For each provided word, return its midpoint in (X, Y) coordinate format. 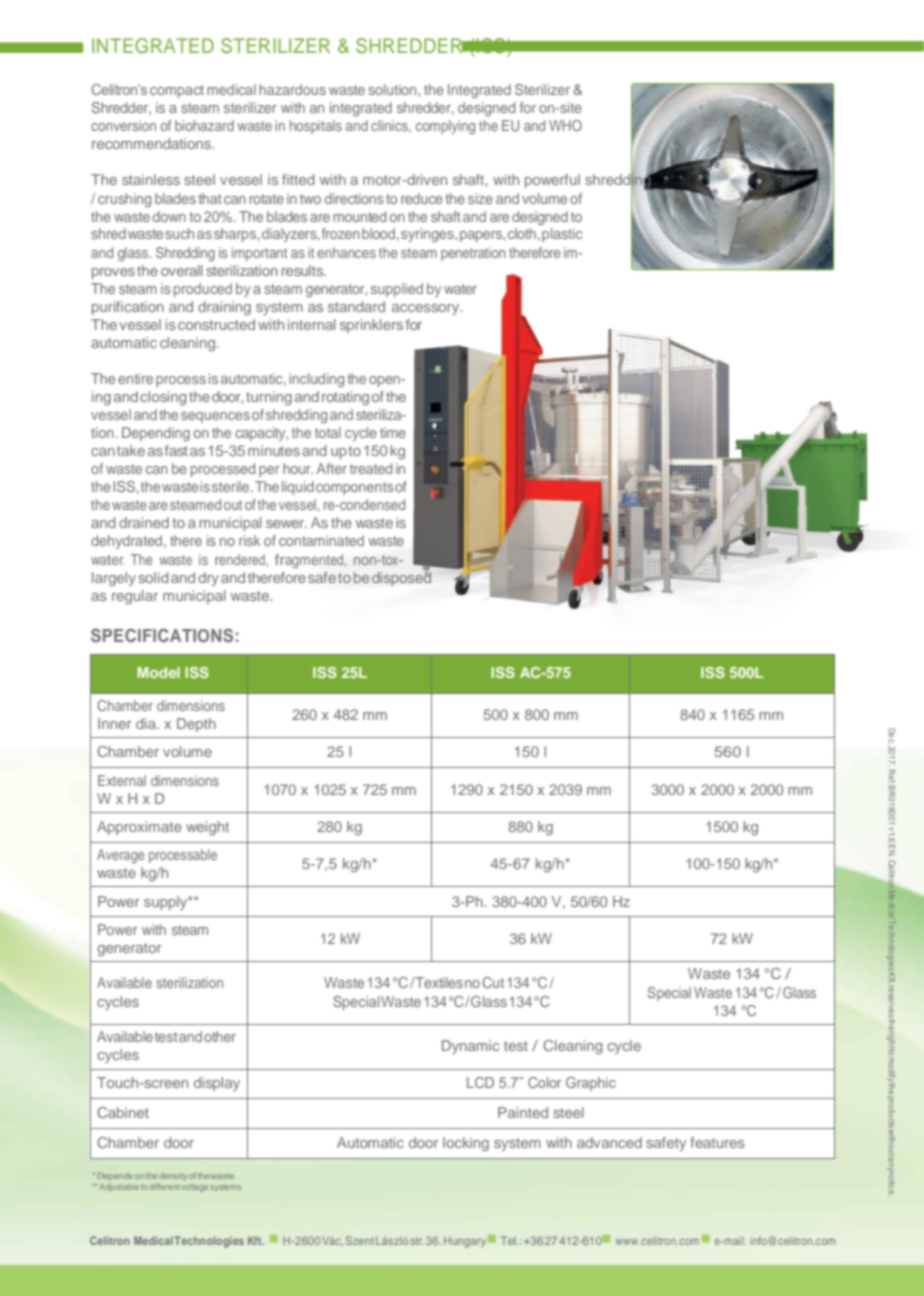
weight (207, 828)
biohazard (204, 125)
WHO (565, 125)
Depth (196, 725)
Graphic (591, 1084)
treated (371, 468)
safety (666, 1144)
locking (466, 1144)
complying (445, 127)
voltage (195, 1188)
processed (223, 470)
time (393, 432)
